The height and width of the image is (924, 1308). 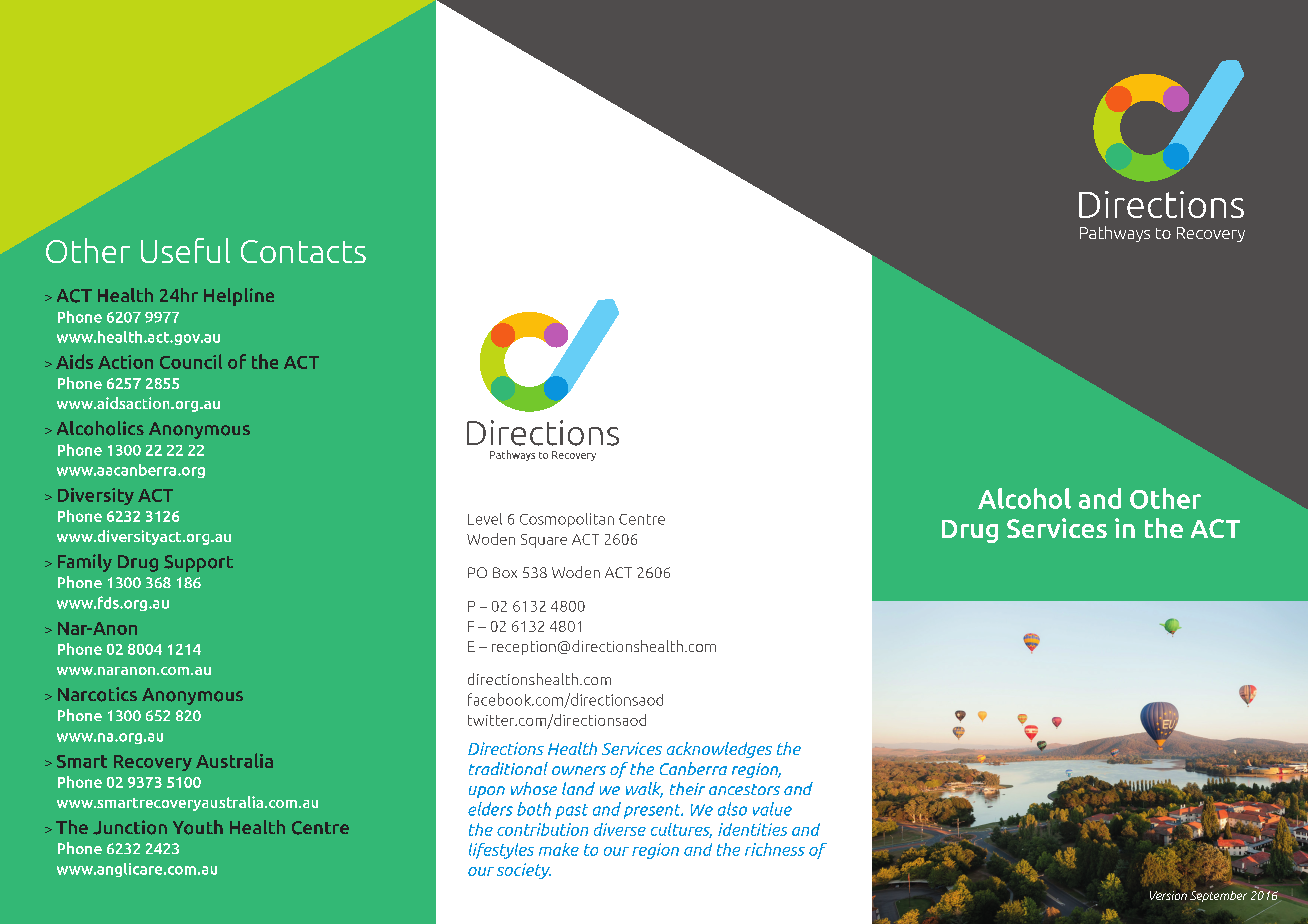 I want to click on Council, so click(x=191, y=361).
